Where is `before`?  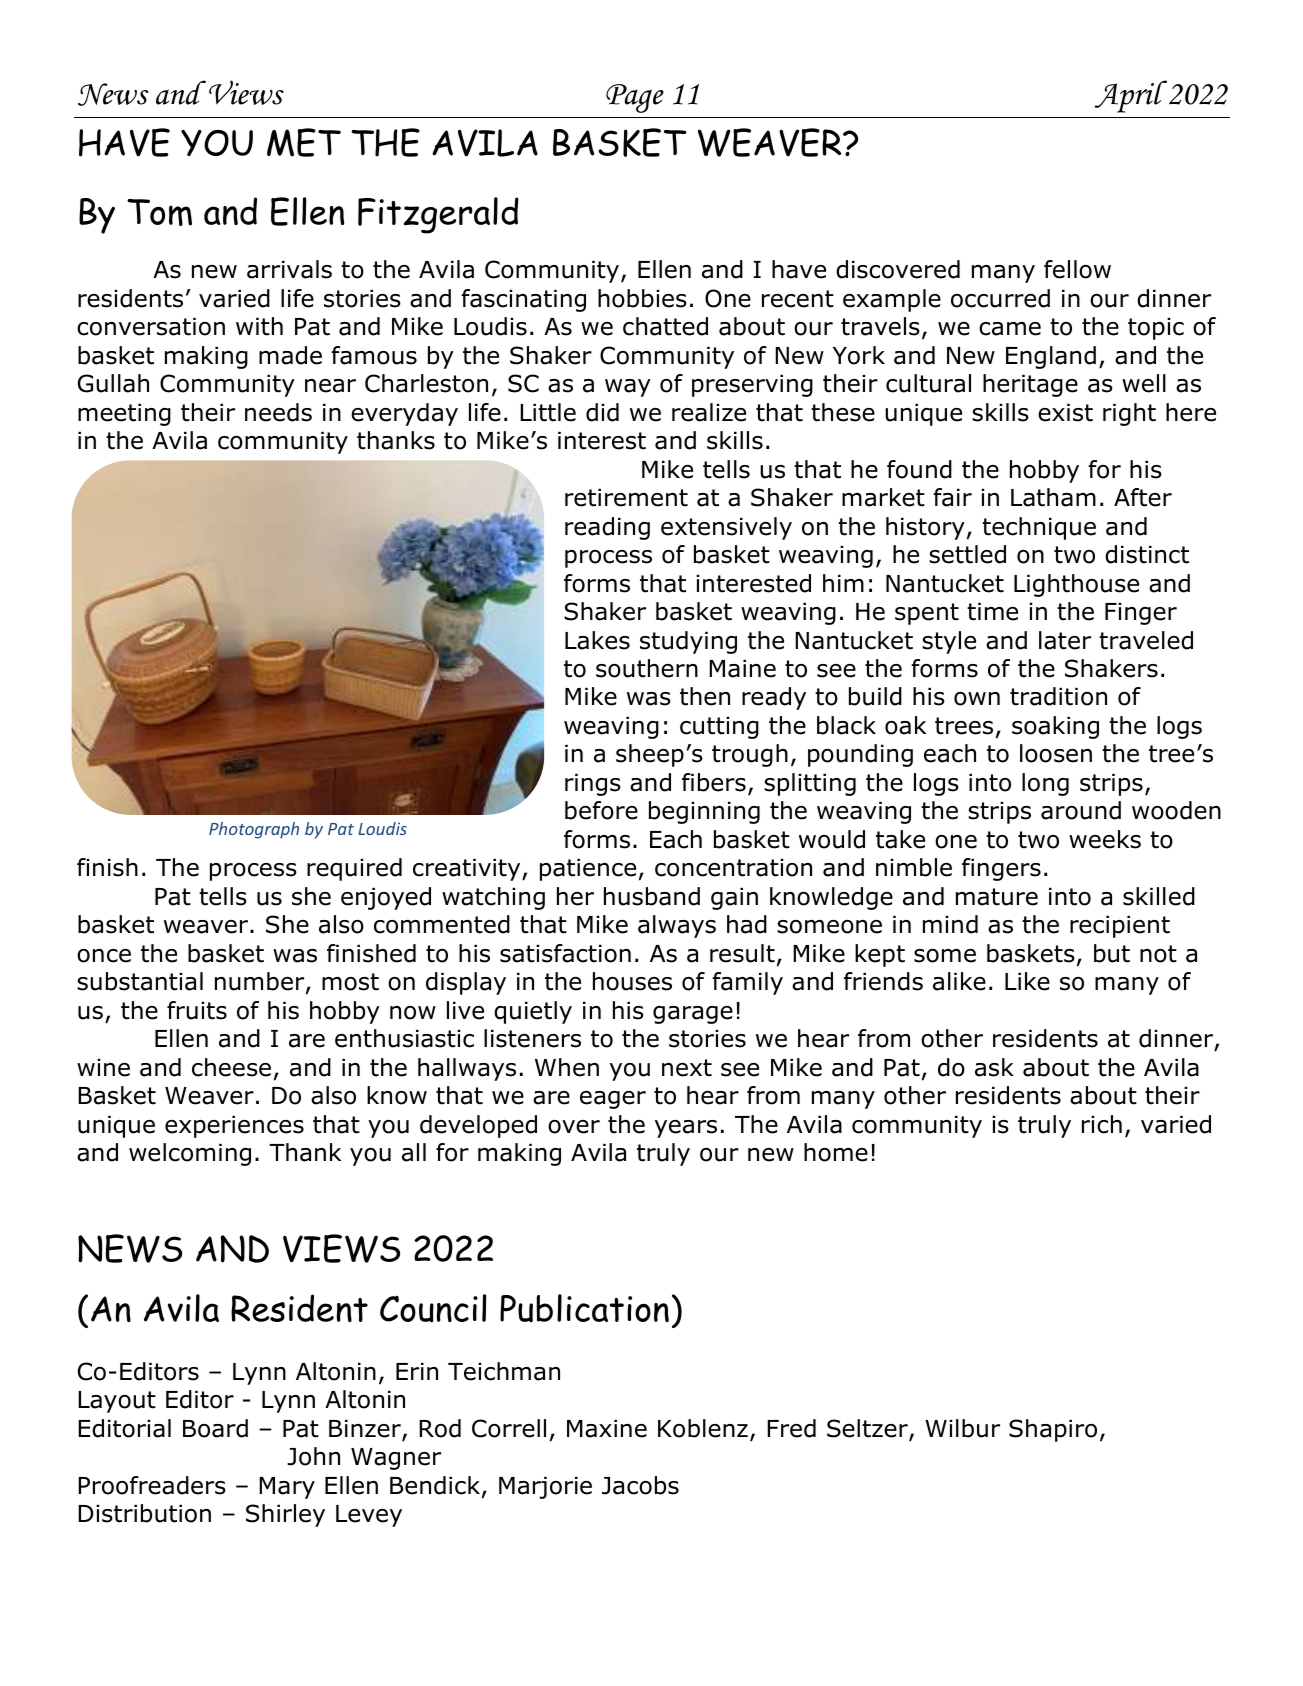 before is located at coordinates (601, 810).
